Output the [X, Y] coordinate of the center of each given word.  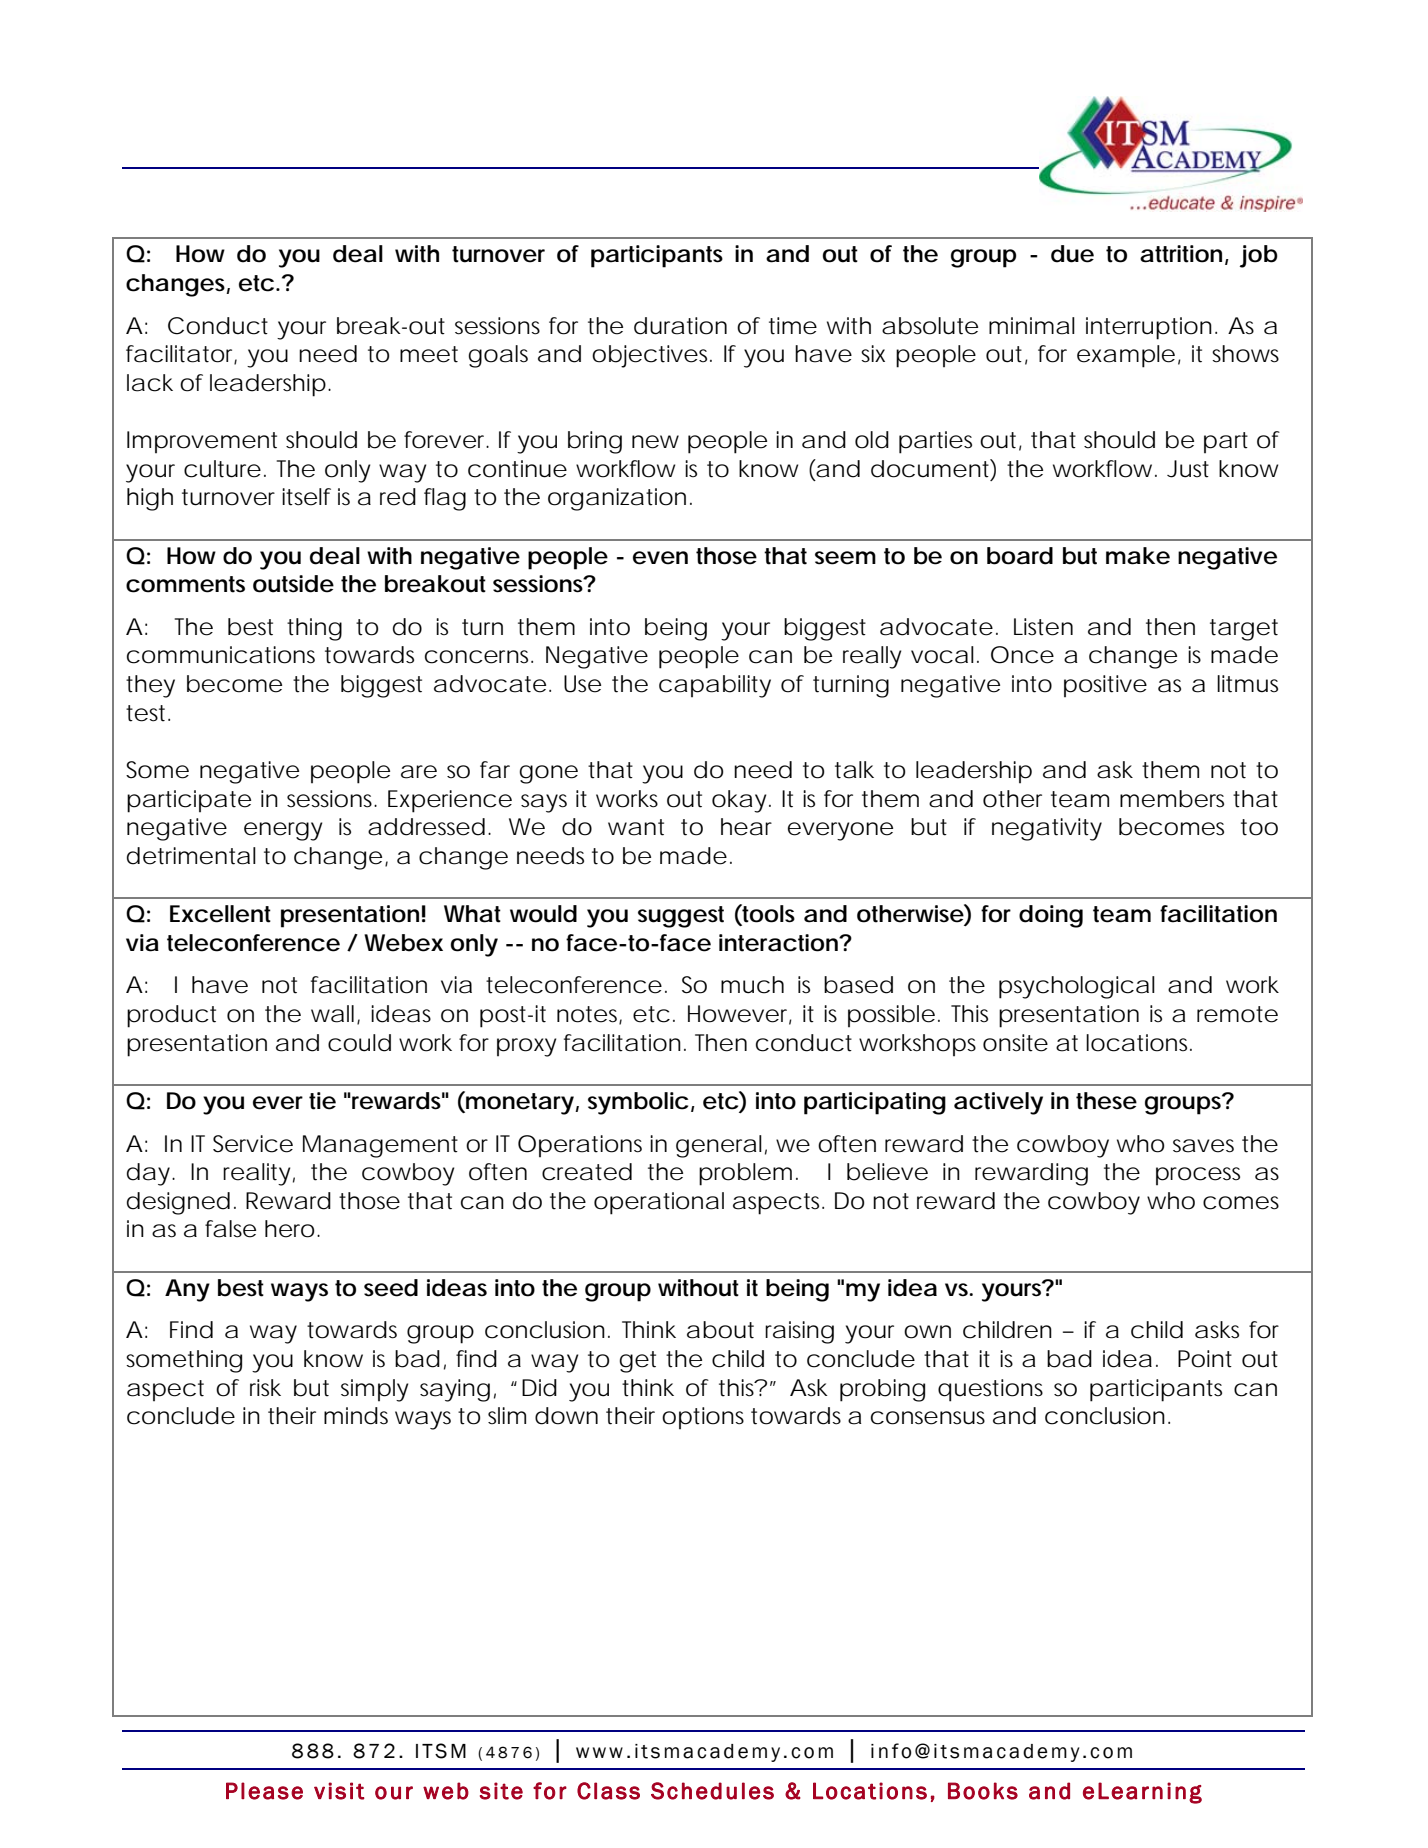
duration [680, 326]
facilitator [181, 355]
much [752, 985]
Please [264, 1791]
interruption [1149, 328]
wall [332, 1014]
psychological [1077, 987]
